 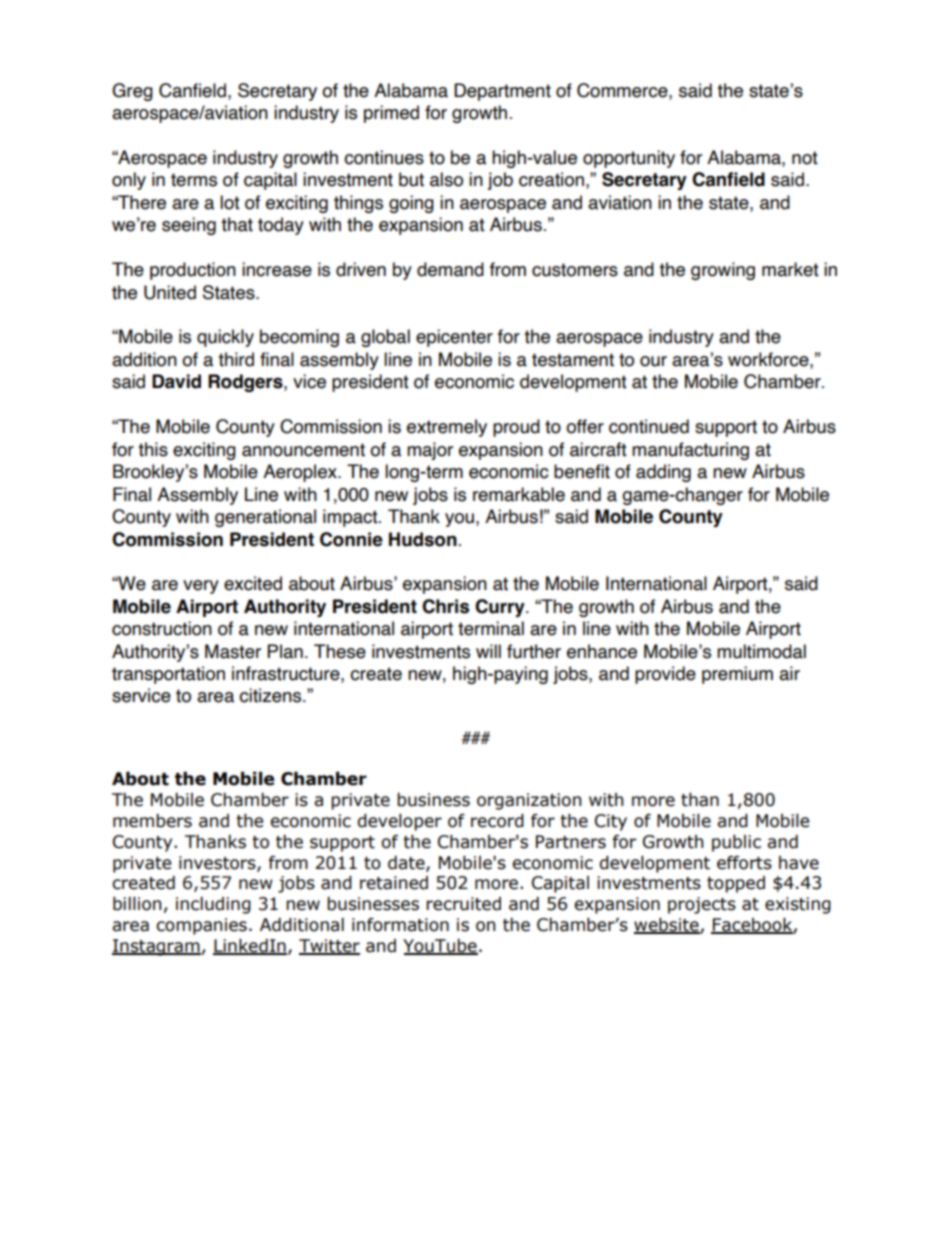 What do you see at coordinates (502, 92) in the document?
I see `Department` at bounding box center [502, 92].
